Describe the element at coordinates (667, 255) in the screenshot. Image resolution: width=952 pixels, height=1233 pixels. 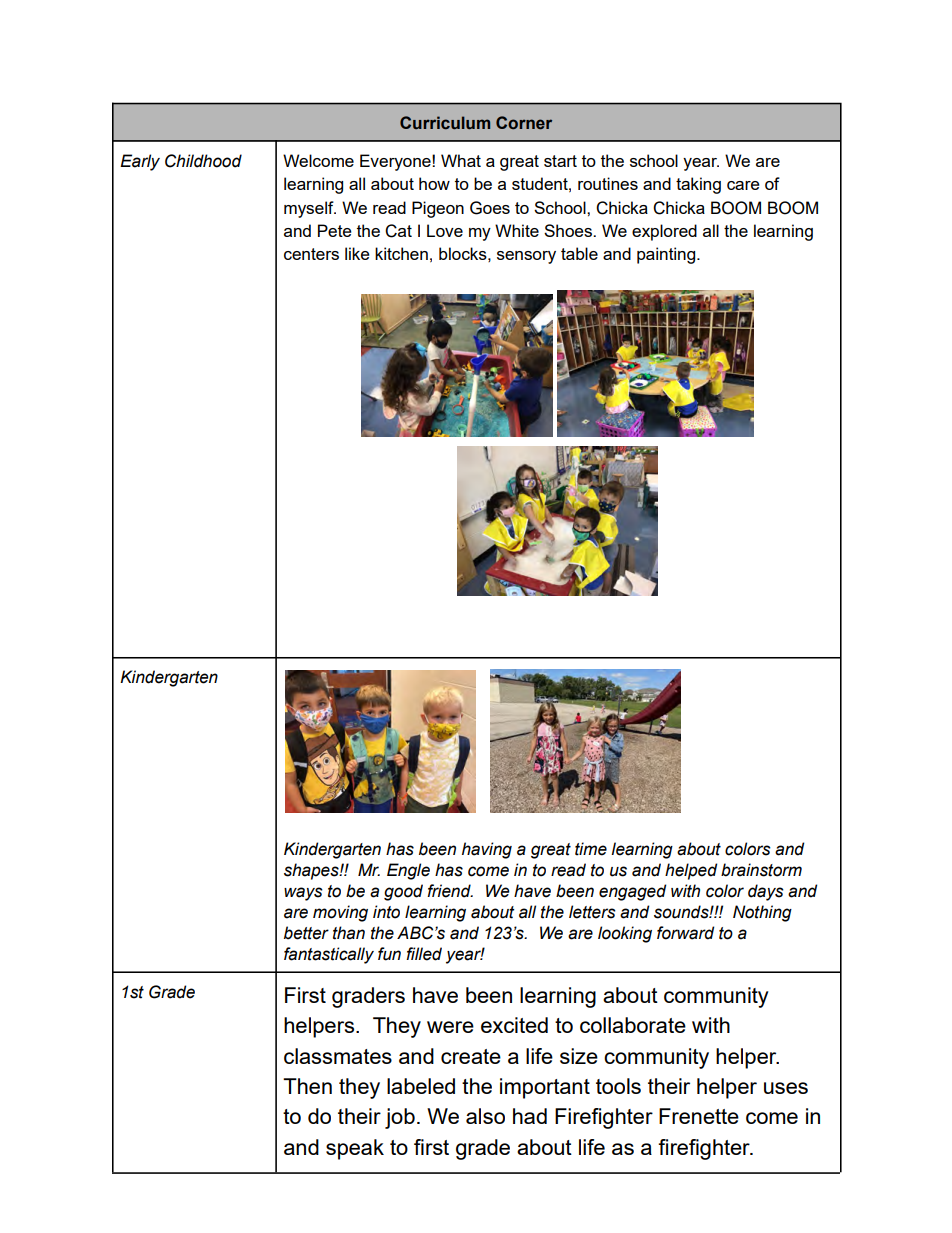
I see `painting` at that location.
